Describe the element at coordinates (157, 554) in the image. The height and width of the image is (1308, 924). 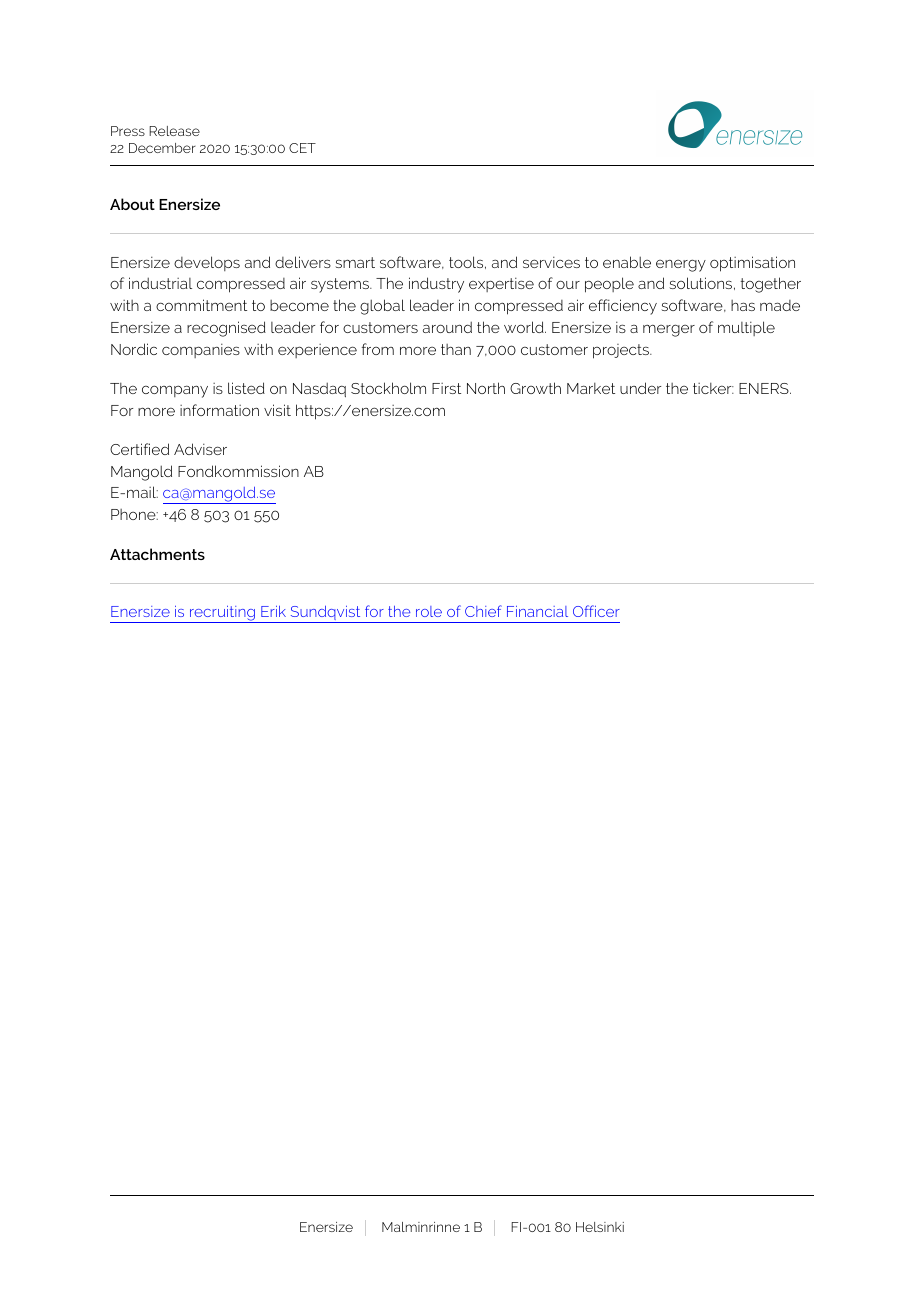
I see `Attachments` at that location.
